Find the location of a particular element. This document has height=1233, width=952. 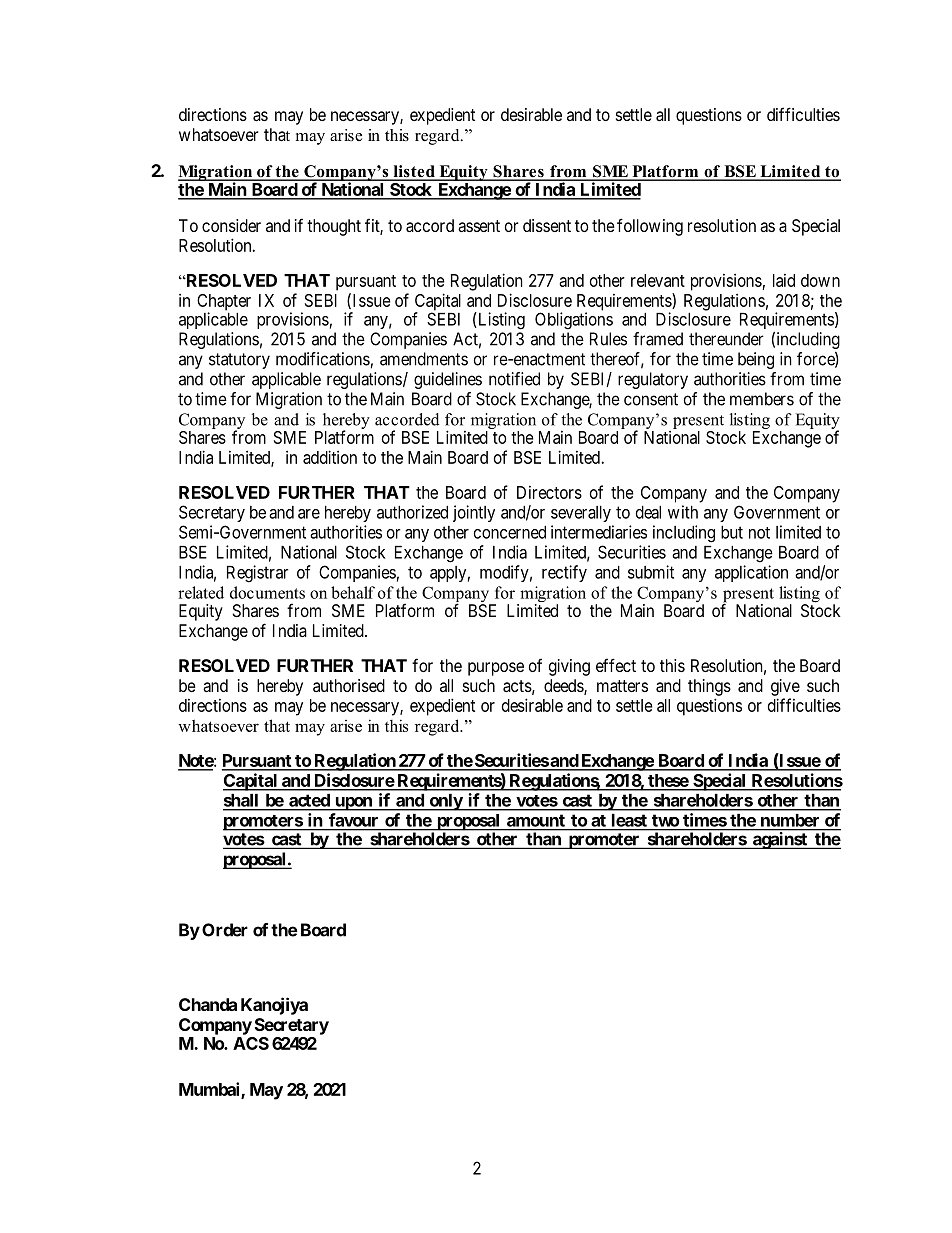

addition is located at coordinates (330, 457).
